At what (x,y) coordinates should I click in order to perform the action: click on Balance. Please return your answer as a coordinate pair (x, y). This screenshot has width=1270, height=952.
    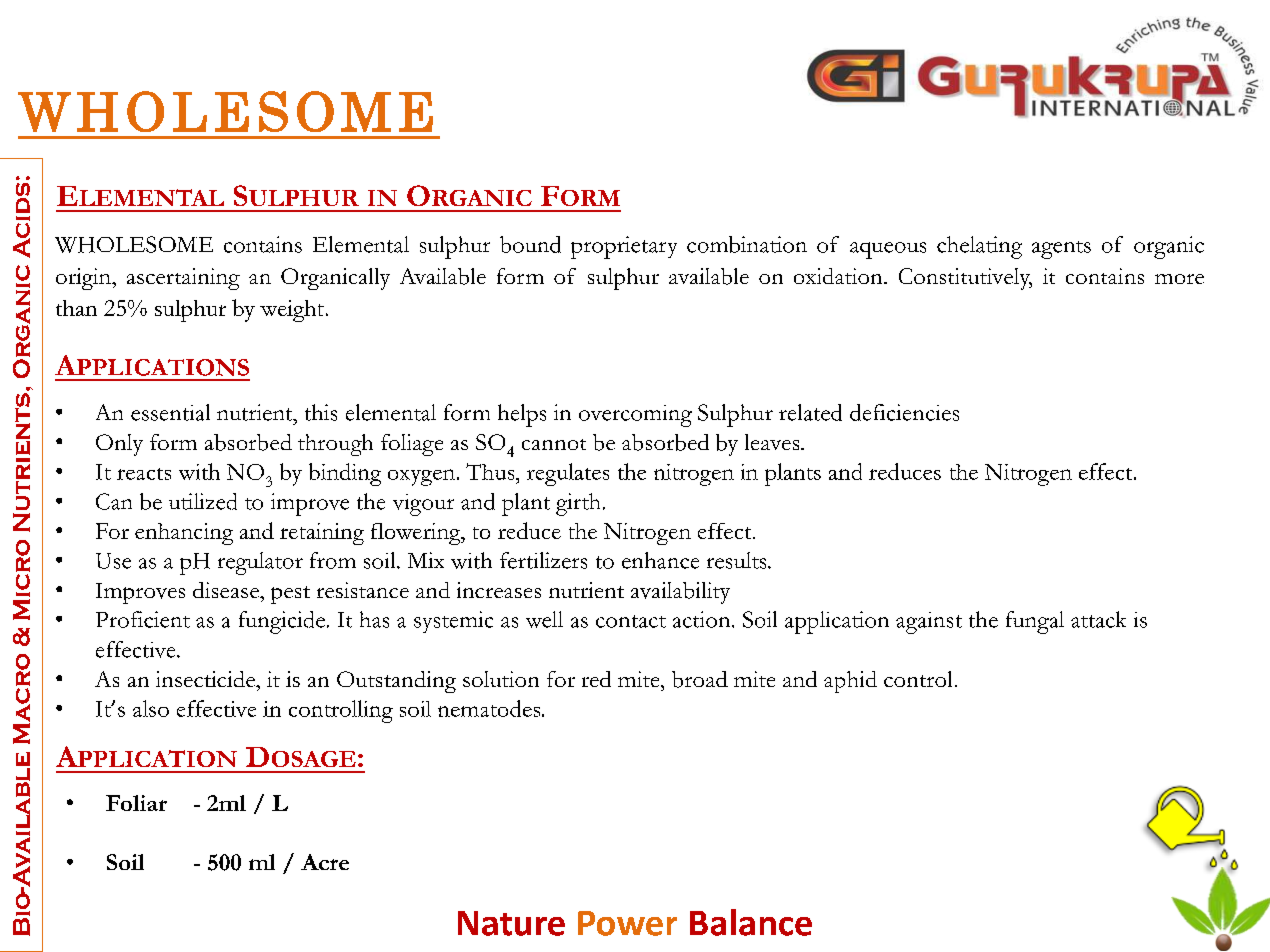
    Looking at the image, I should click on (751, 922).
